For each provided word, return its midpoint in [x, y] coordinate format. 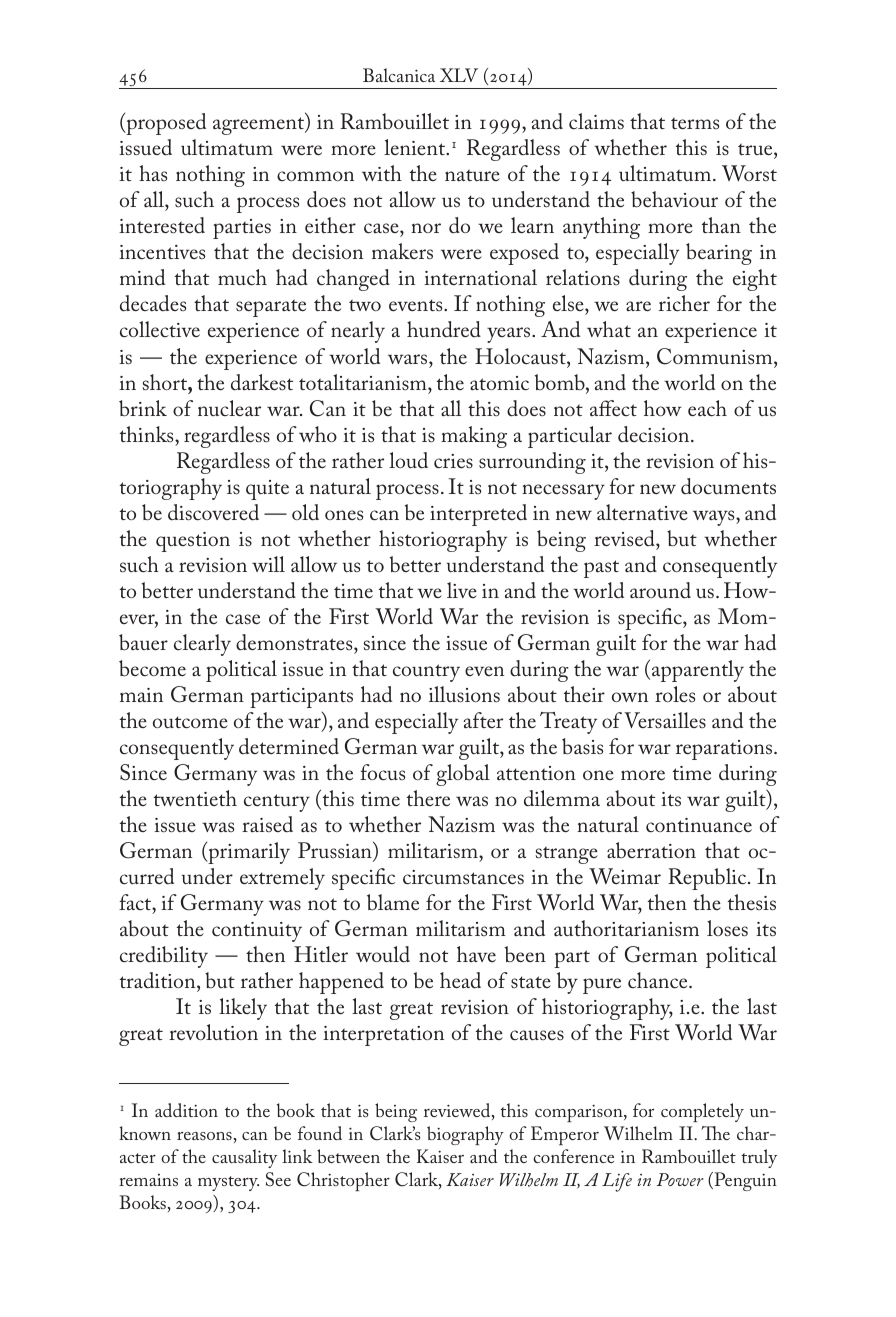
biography [465, 1135]
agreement [260, 126]
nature [472, 175]
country [426, 673]
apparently [698, 671]
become [152, 668]
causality [244, 1158]
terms [695, 123]
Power [680, 1179]
